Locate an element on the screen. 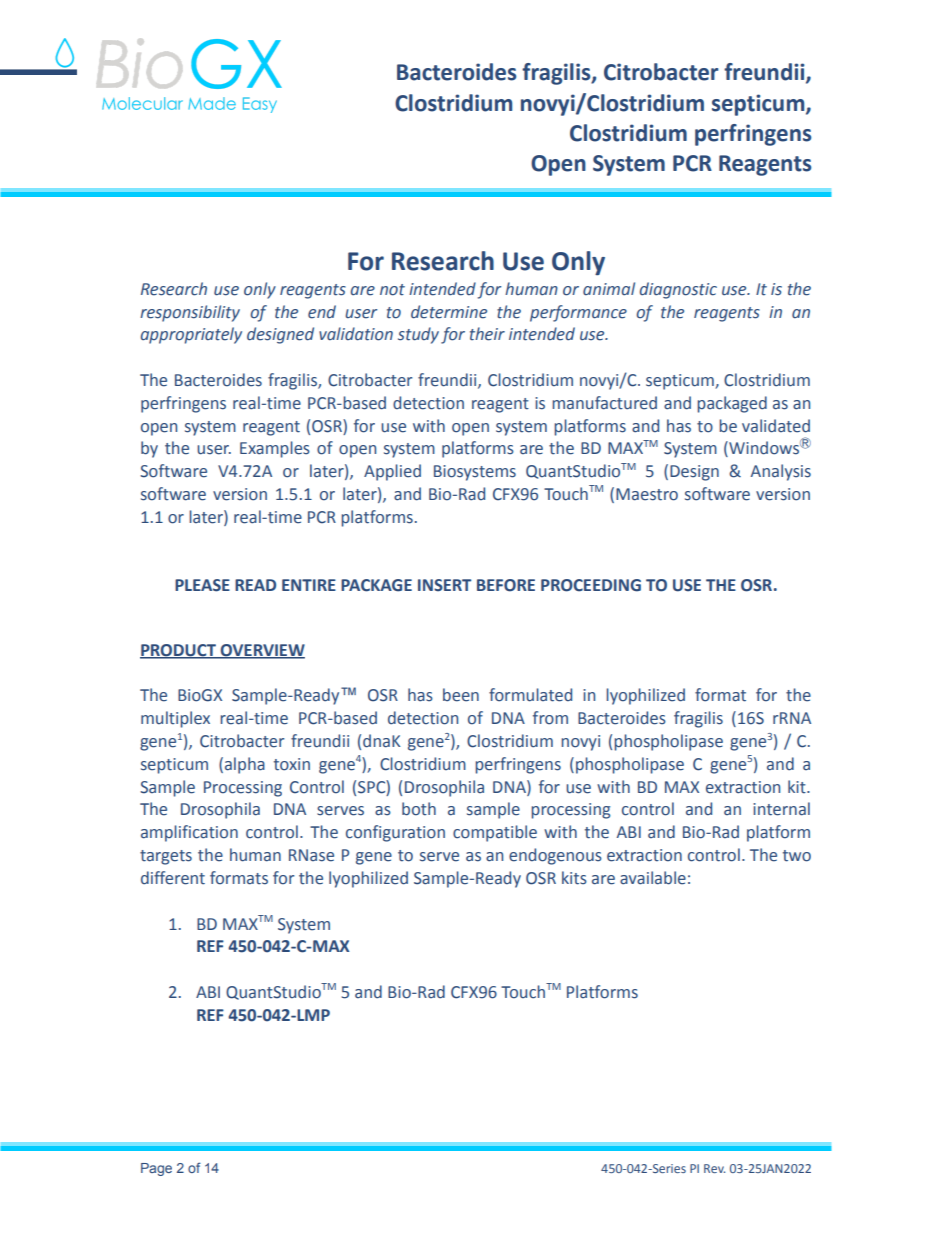 The height and width of the screenshot is (1233, 952). determine is located at coordinates (449, 312).
